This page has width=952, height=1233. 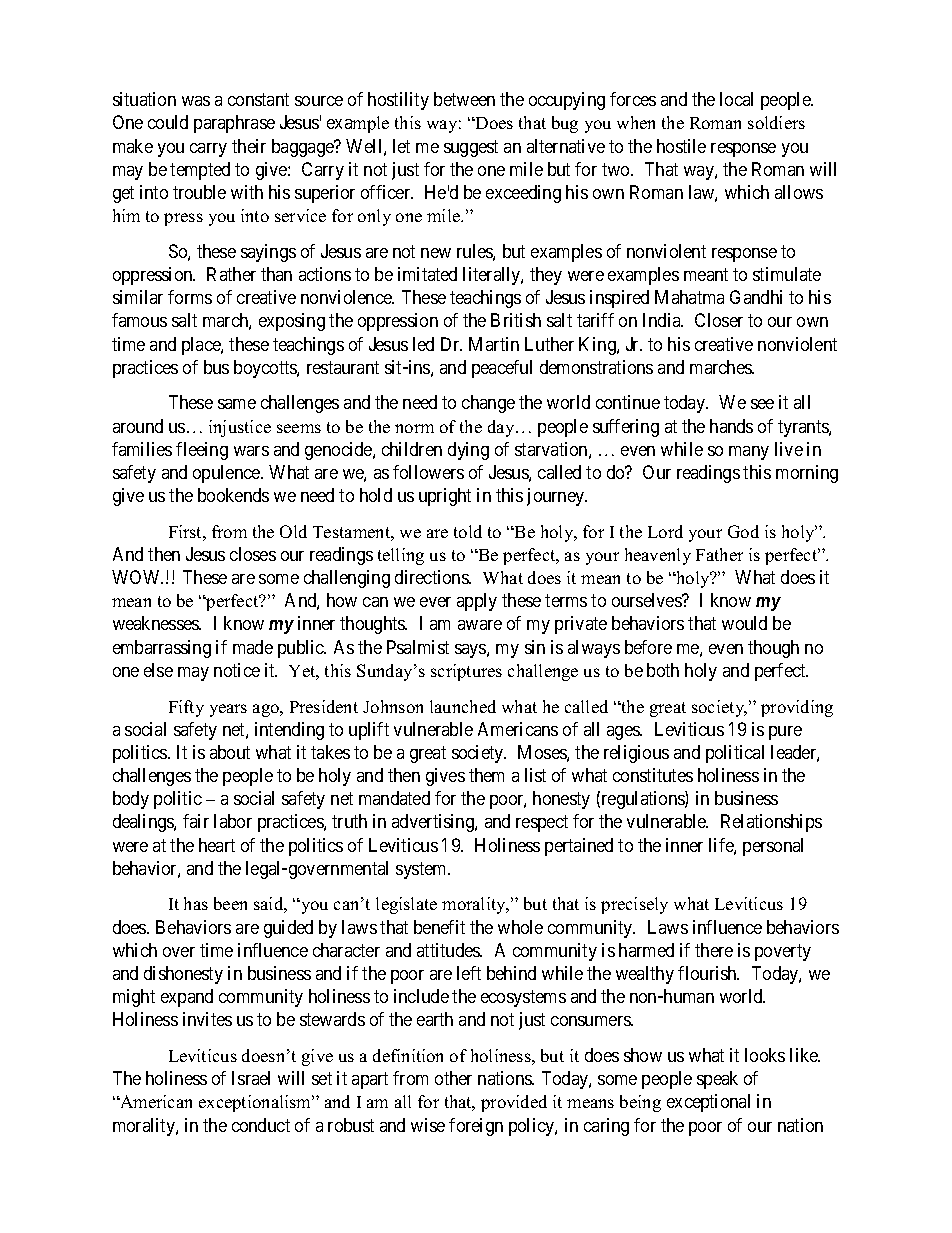 What do you see at coordinates (453, 1078) in the page?
I see `other` at bounding box center [453, 1078].
